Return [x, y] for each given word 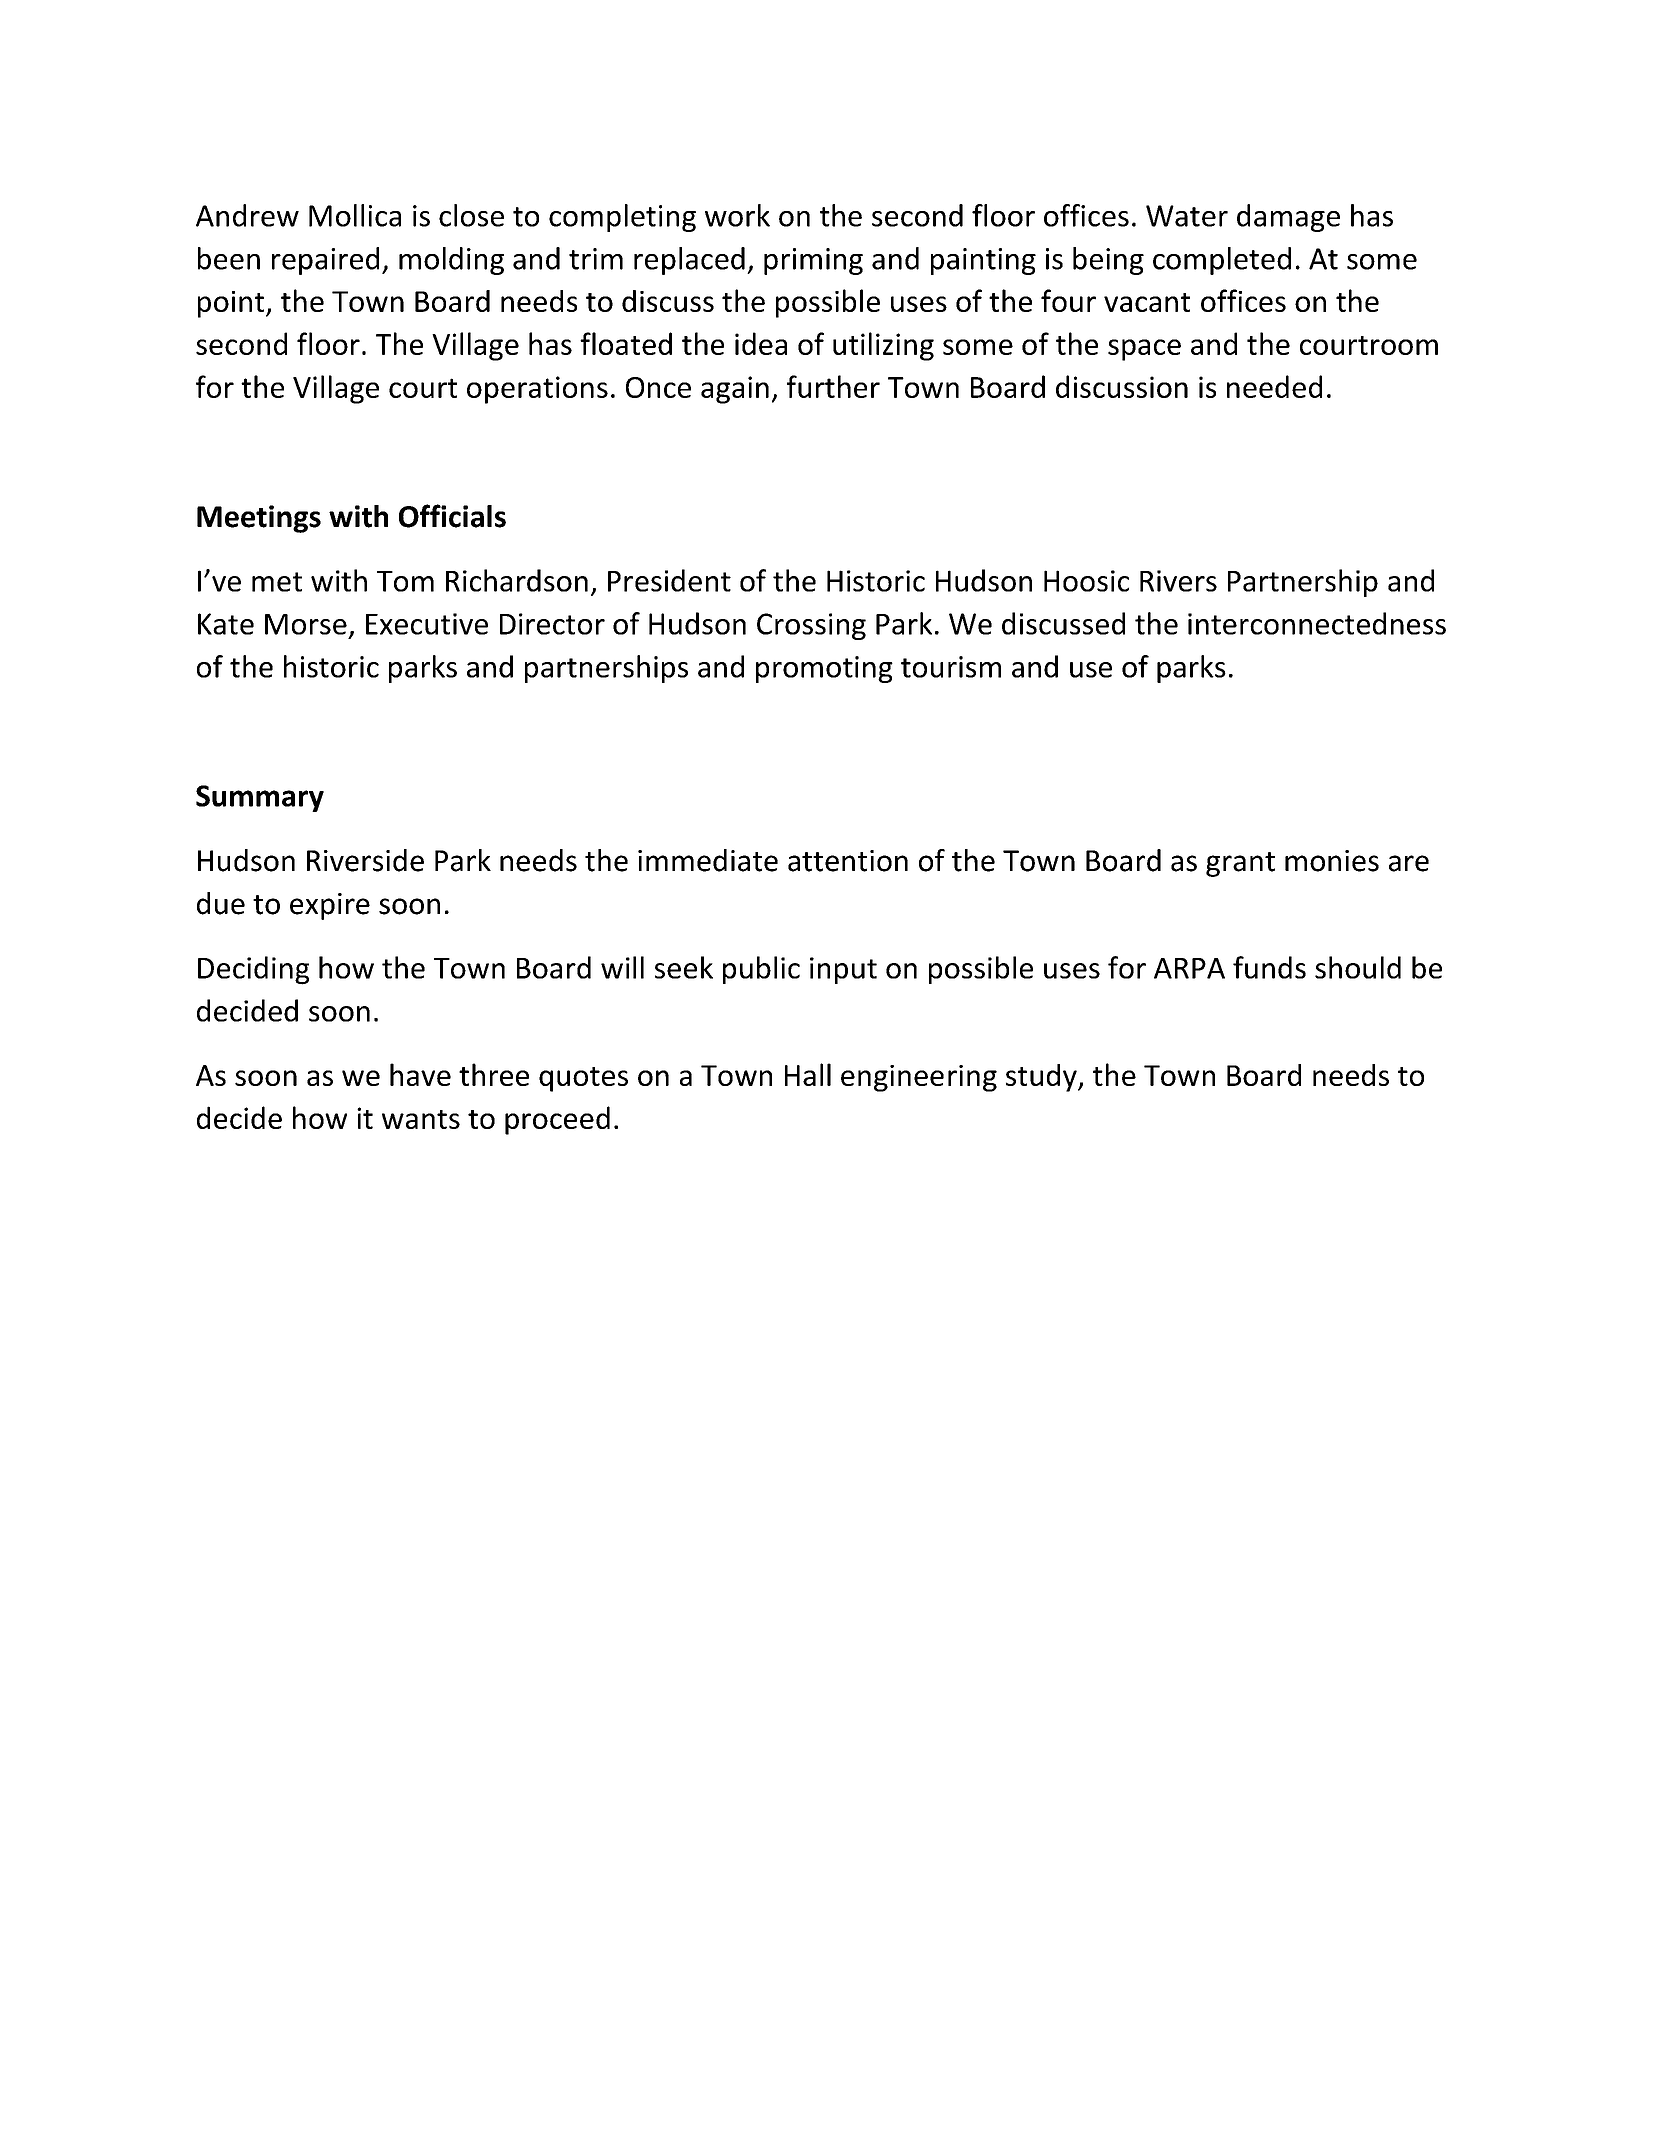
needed [1274, 386]
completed [1222, 261]
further [833, 386]
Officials [452, 516]
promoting [824, 669]
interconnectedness [1317, 623]
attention [848, 861]
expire [330, 906]
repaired [325, 261]
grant [1240, 864]
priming [813, 261]
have [420, 1074]
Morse [306, 624]
